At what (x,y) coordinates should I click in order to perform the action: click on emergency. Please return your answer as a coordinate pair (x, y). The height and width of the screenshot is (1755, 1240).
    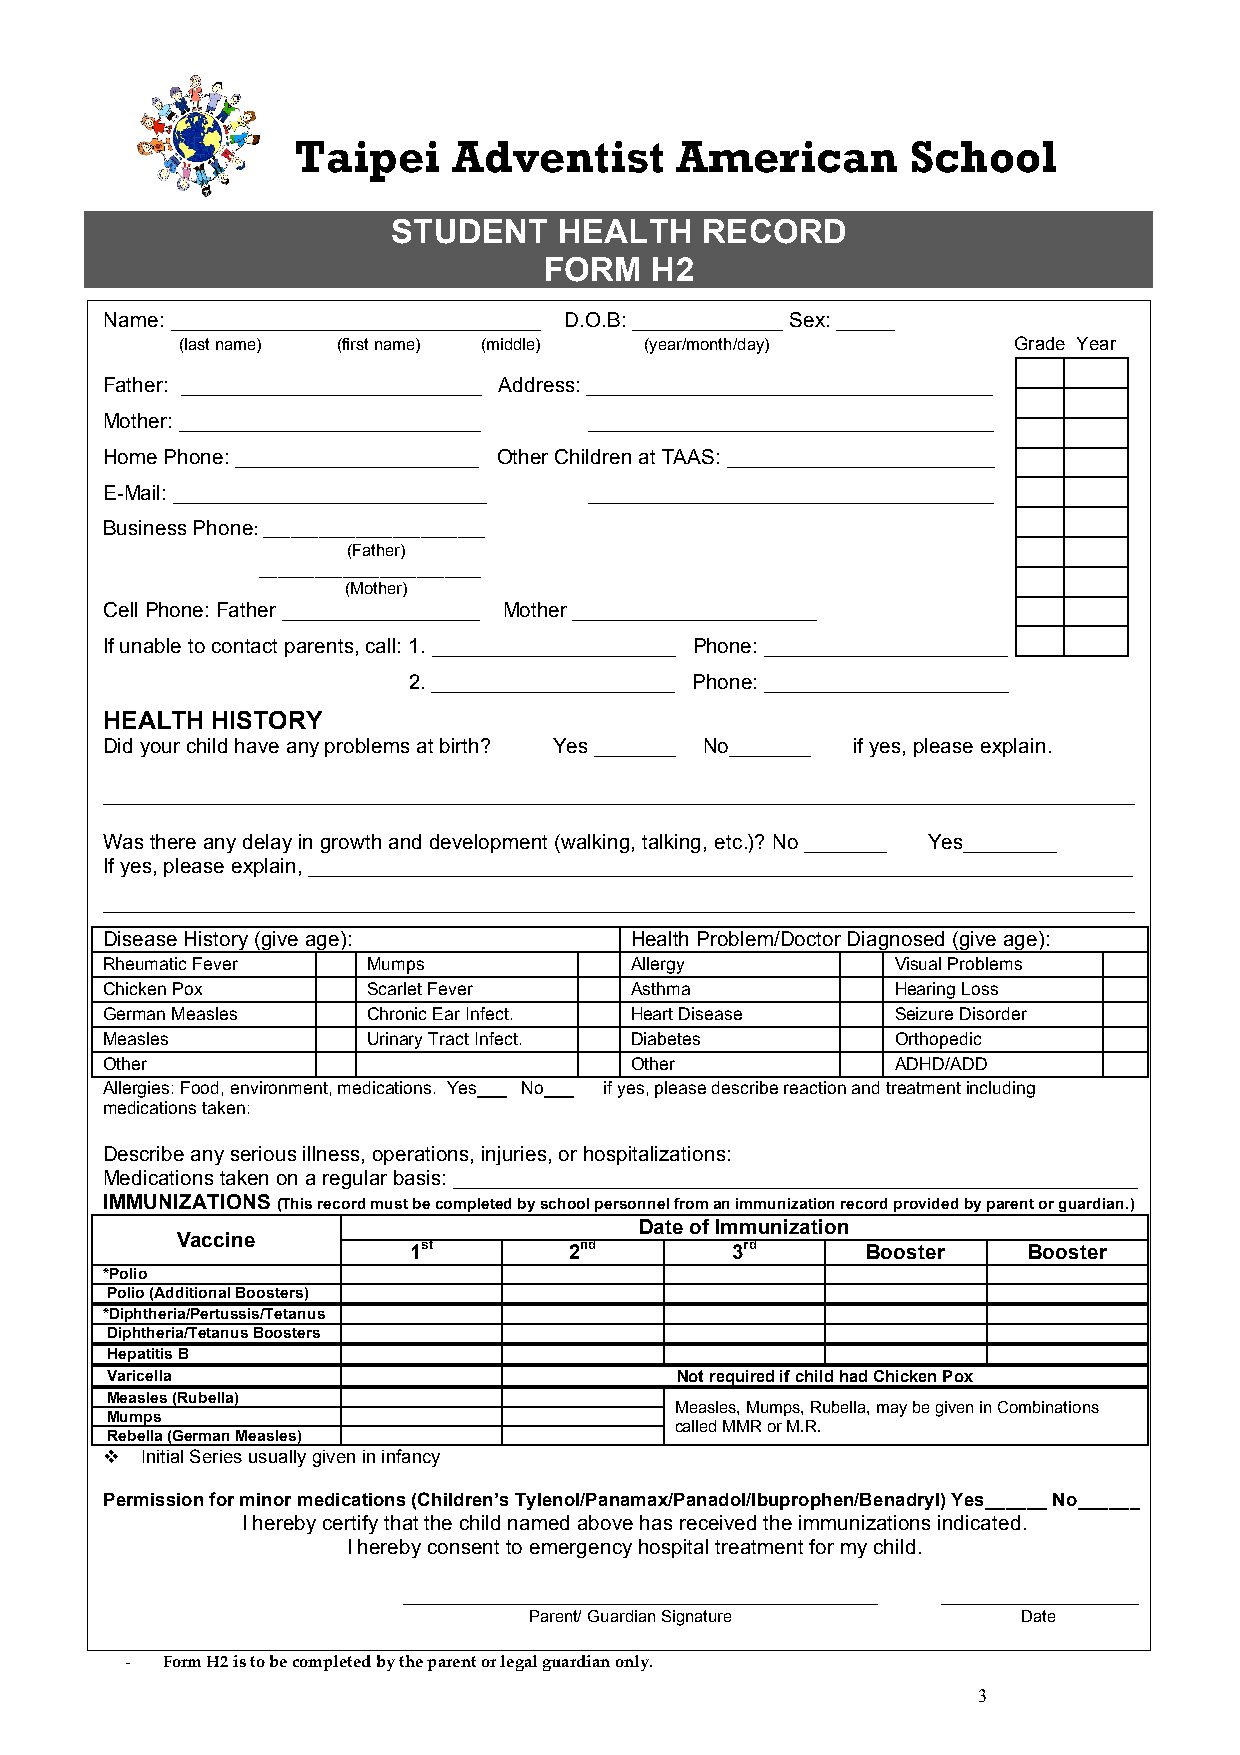
    Looking at the image, I should click on (581, 1550).
